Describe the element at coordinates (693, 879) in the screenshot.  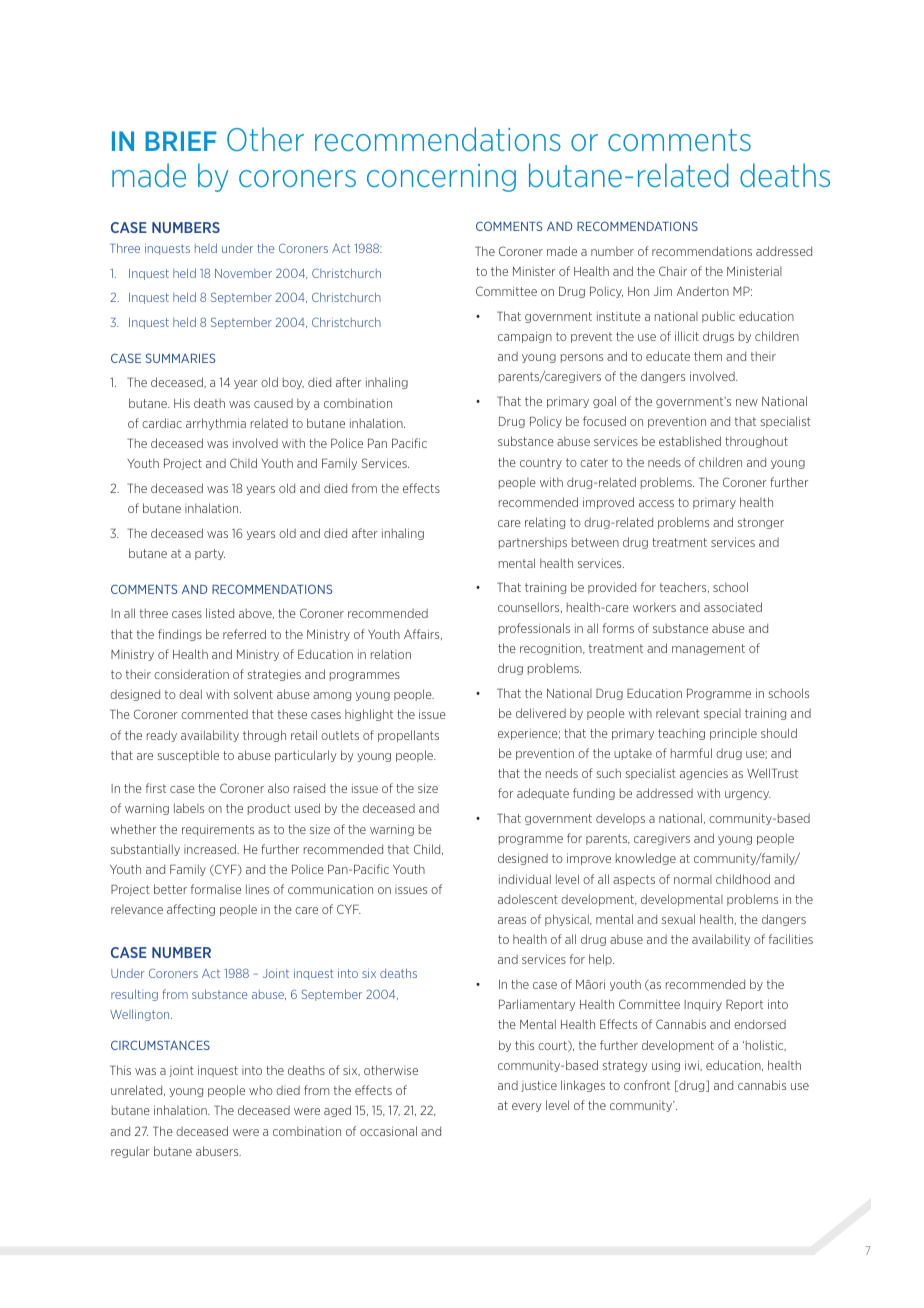
I see `normal` at that location.
